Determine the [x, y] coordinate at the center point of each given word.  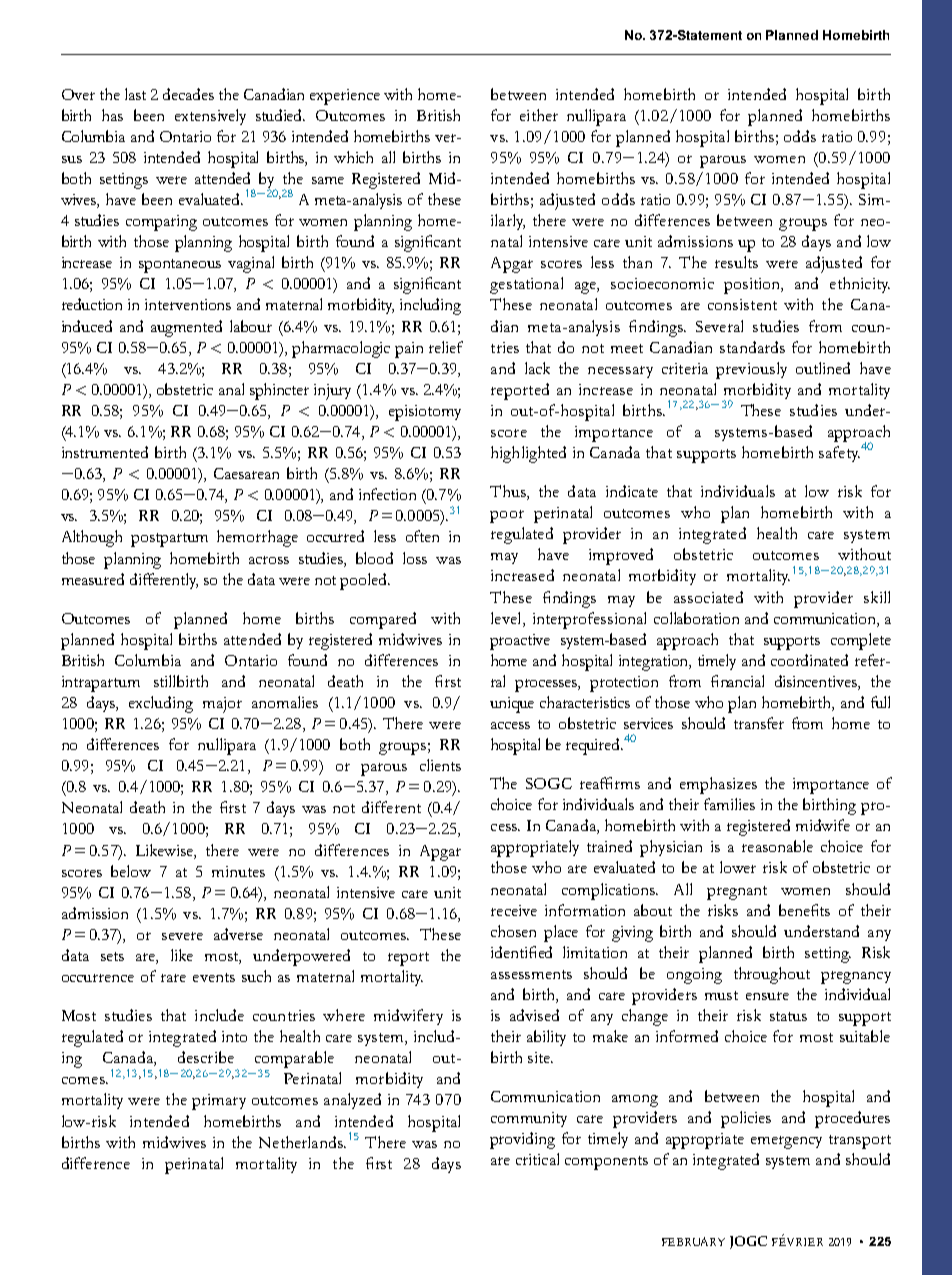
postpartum [169, 540]
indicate [632, 491]
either [539, 115]
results [736, 262]
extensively [210, 117]
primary [219, 1102]
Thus [509, 492]
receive [514, 910]
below [131, 871]
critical [537, 1159]
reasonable [777, 846]
